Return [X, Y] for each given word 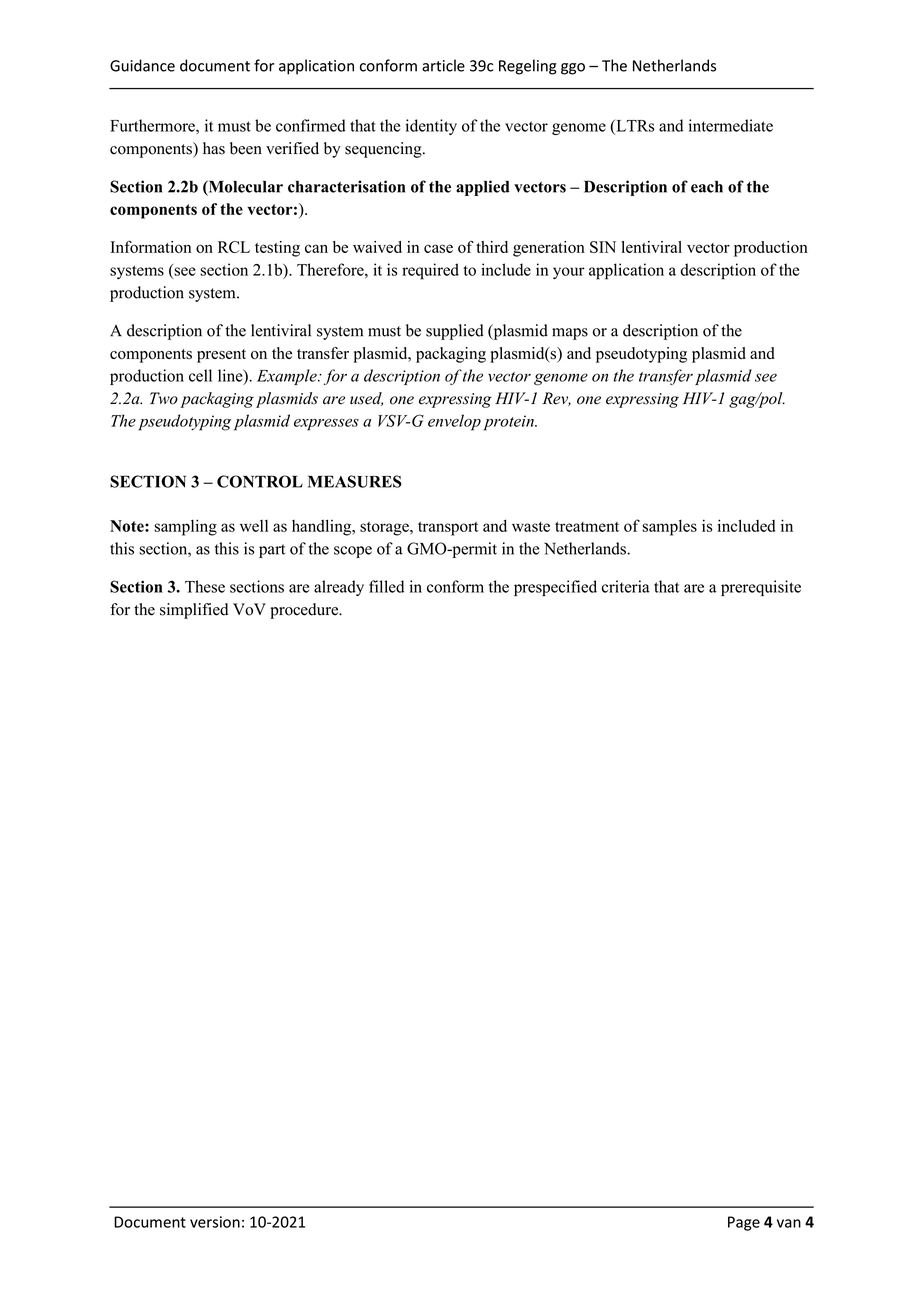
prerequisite [761, 588]
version [215, 1222]
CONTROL [260, 481]
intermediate [731, 125]
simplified [194, 611]
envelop [454, 422]
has [214, 148]
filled [386, 586]
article [443, 65]
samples [669, 528]
